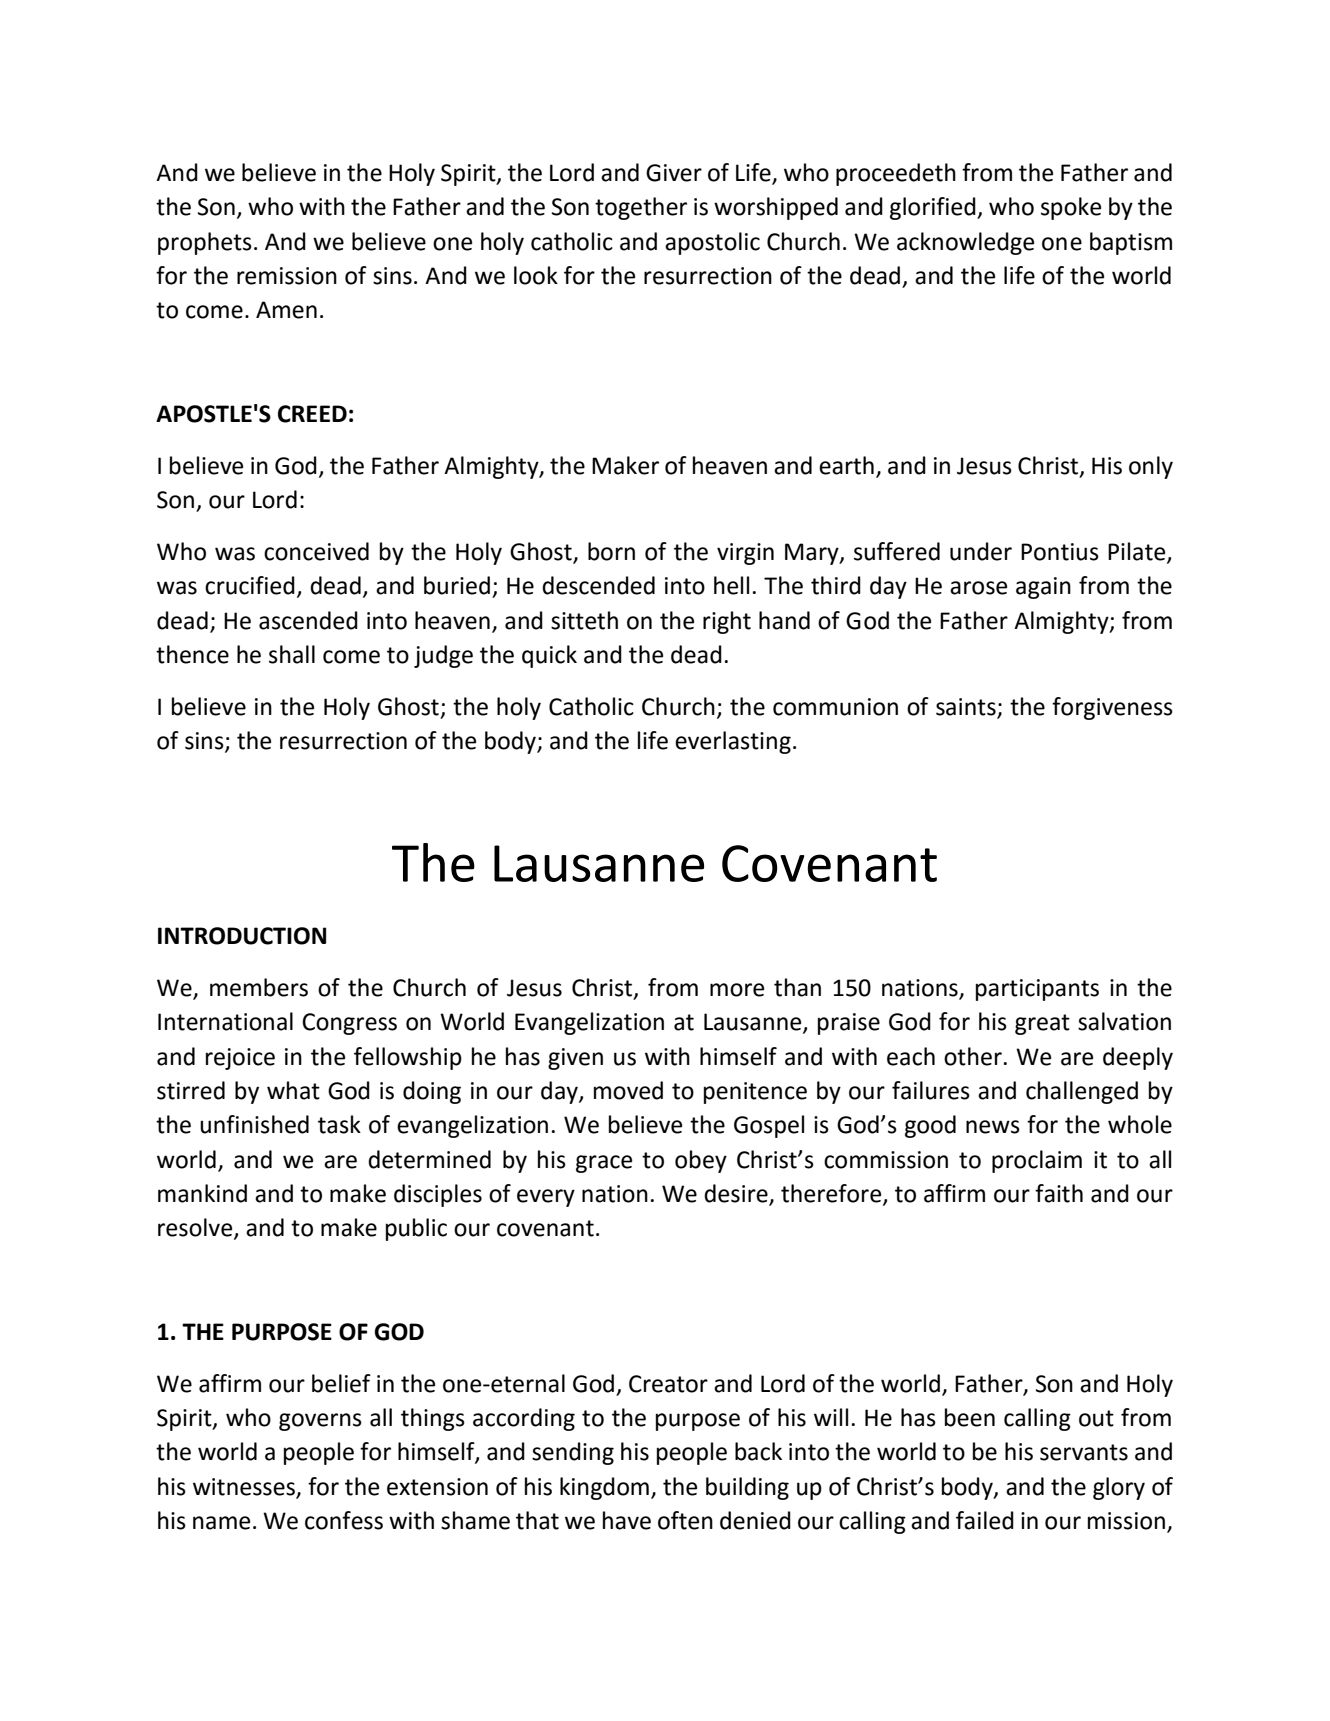  Describe the element at coordinates (611, 551) in the page. I see `born` at that location.
